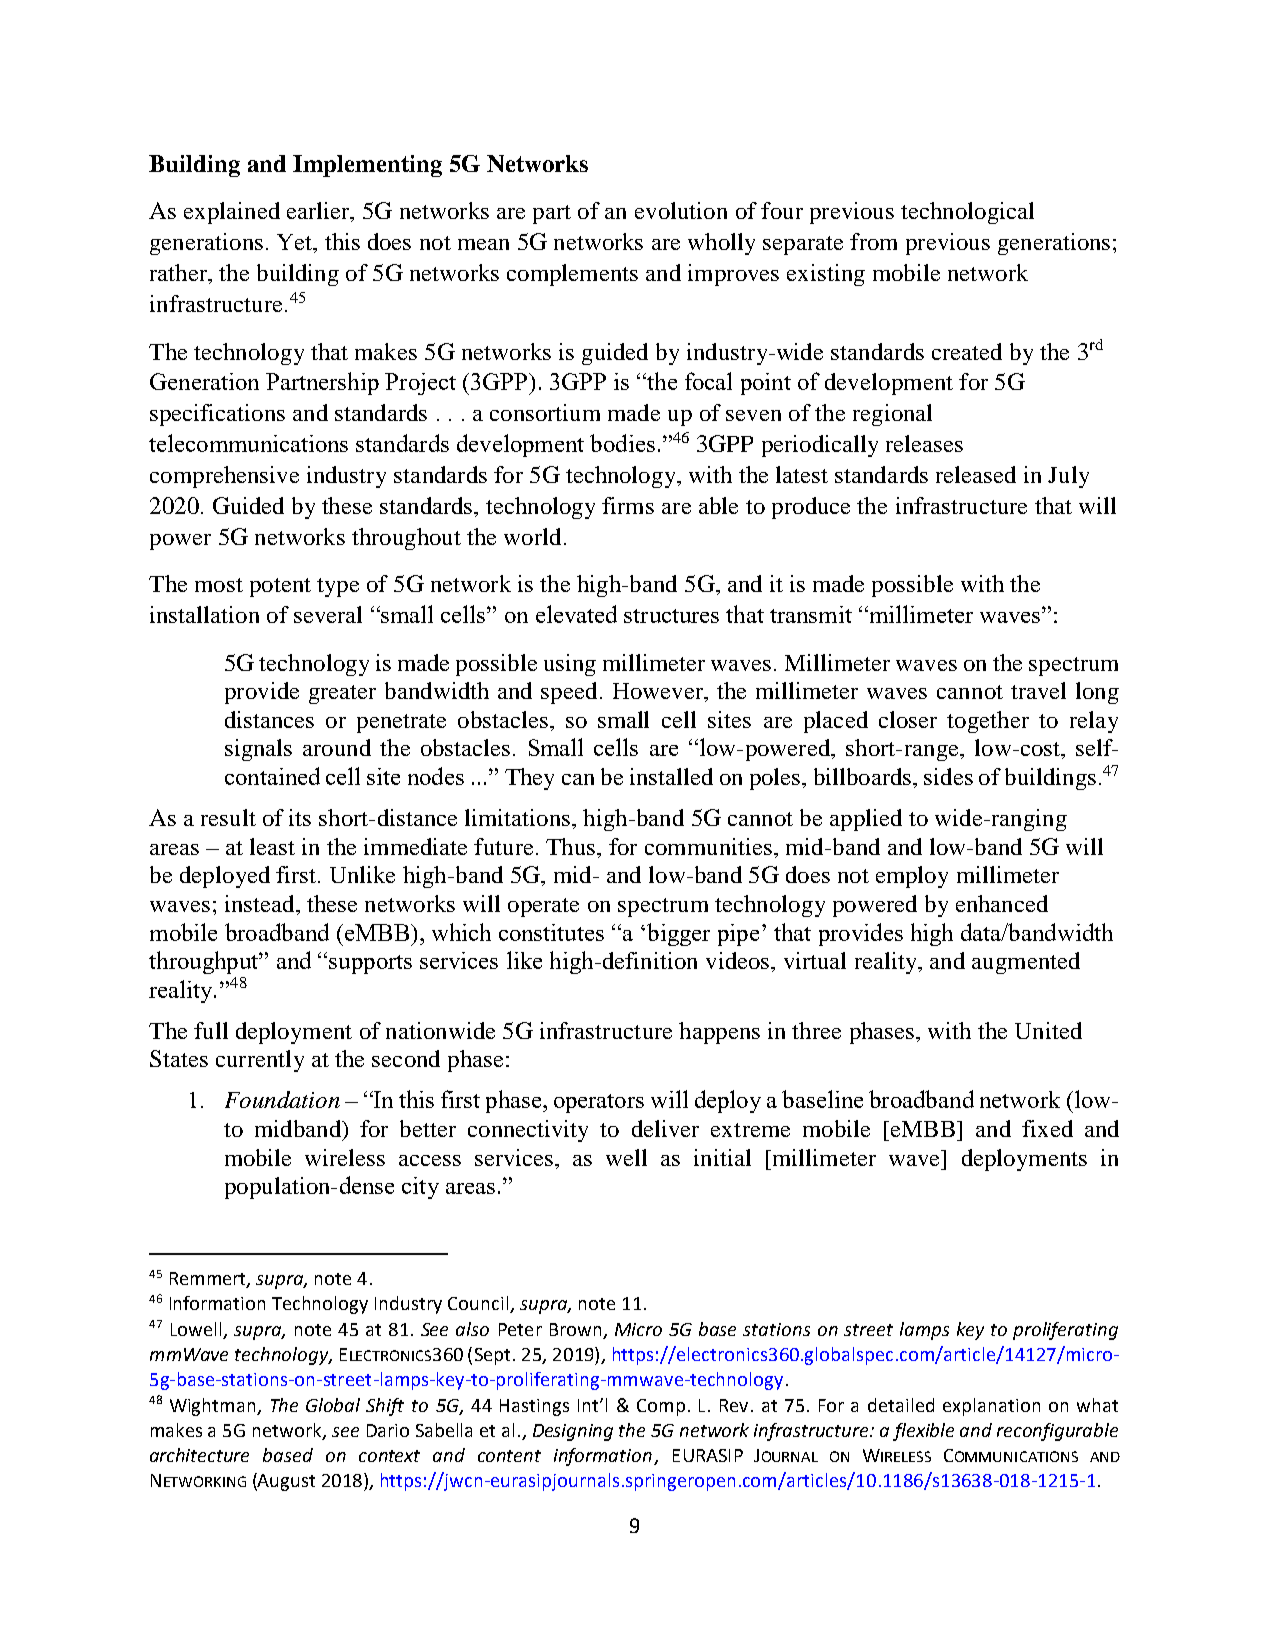 The width and height of the screenshot is (1269, 1642). I want to click on August, so click(285, 1482).
